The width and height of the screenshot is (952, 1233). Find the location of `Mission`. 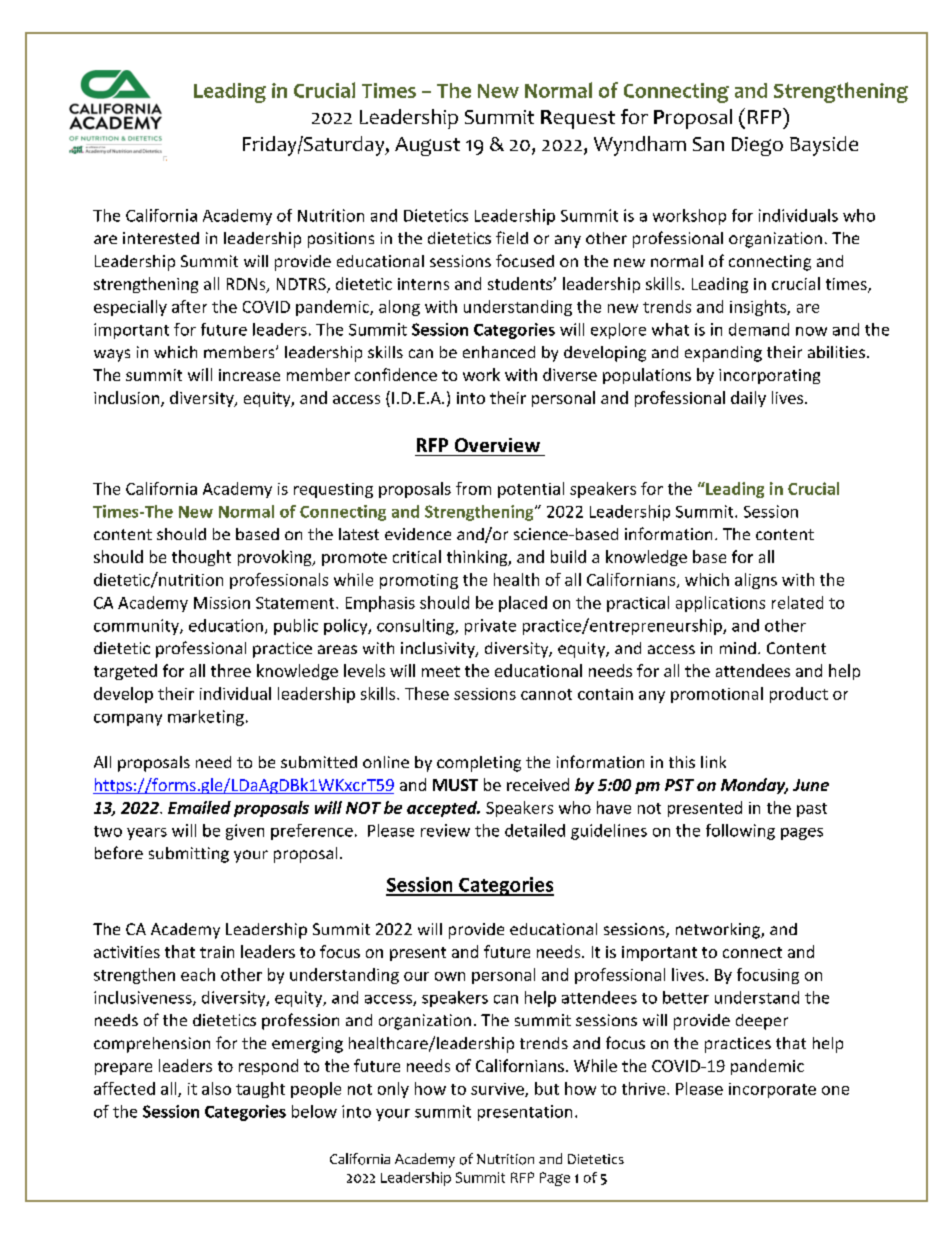

Mission is located at coordinates (222, 603).
